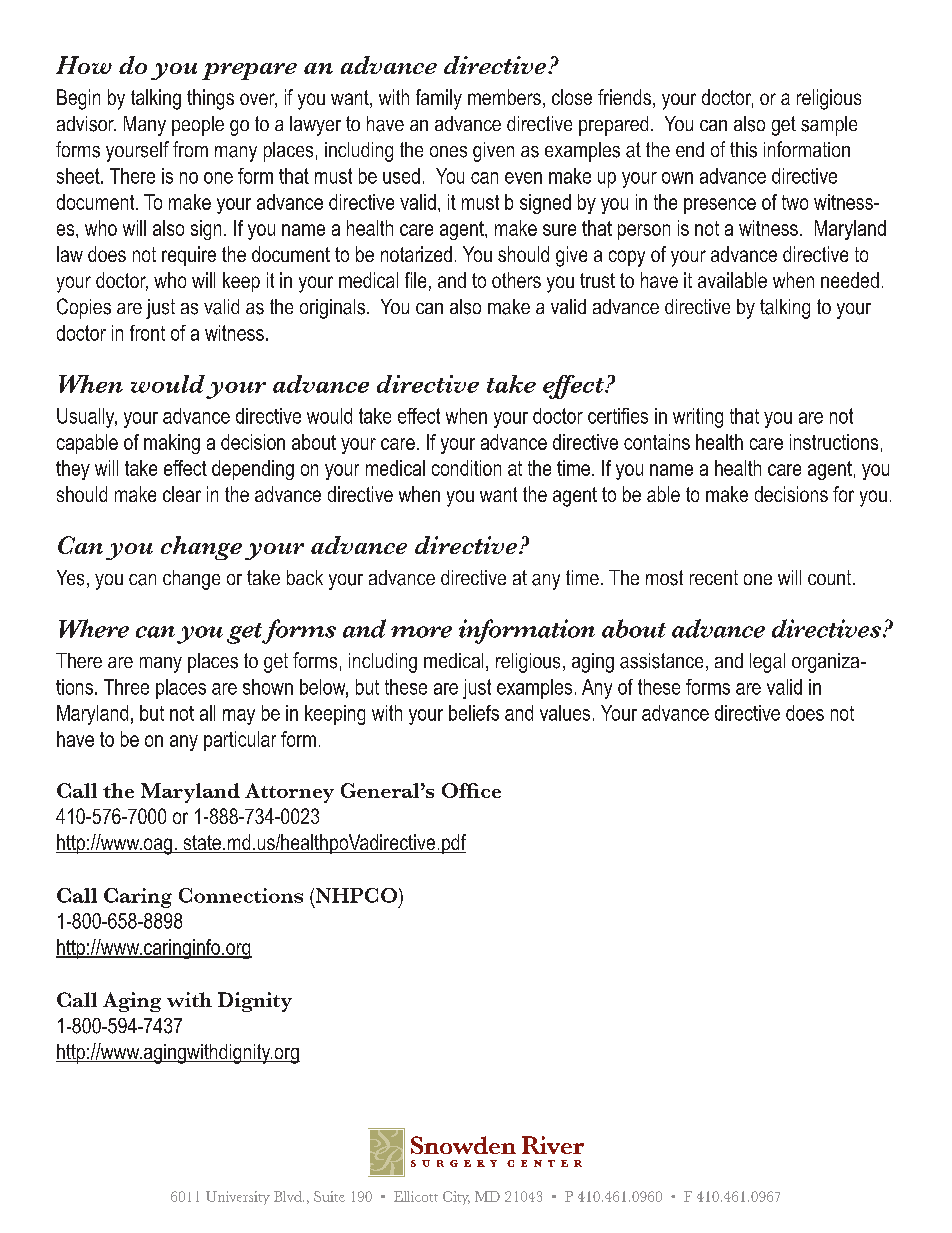  Describe the element at coordinates (767, 663) in the screenshot. I see `legal` at that location.
